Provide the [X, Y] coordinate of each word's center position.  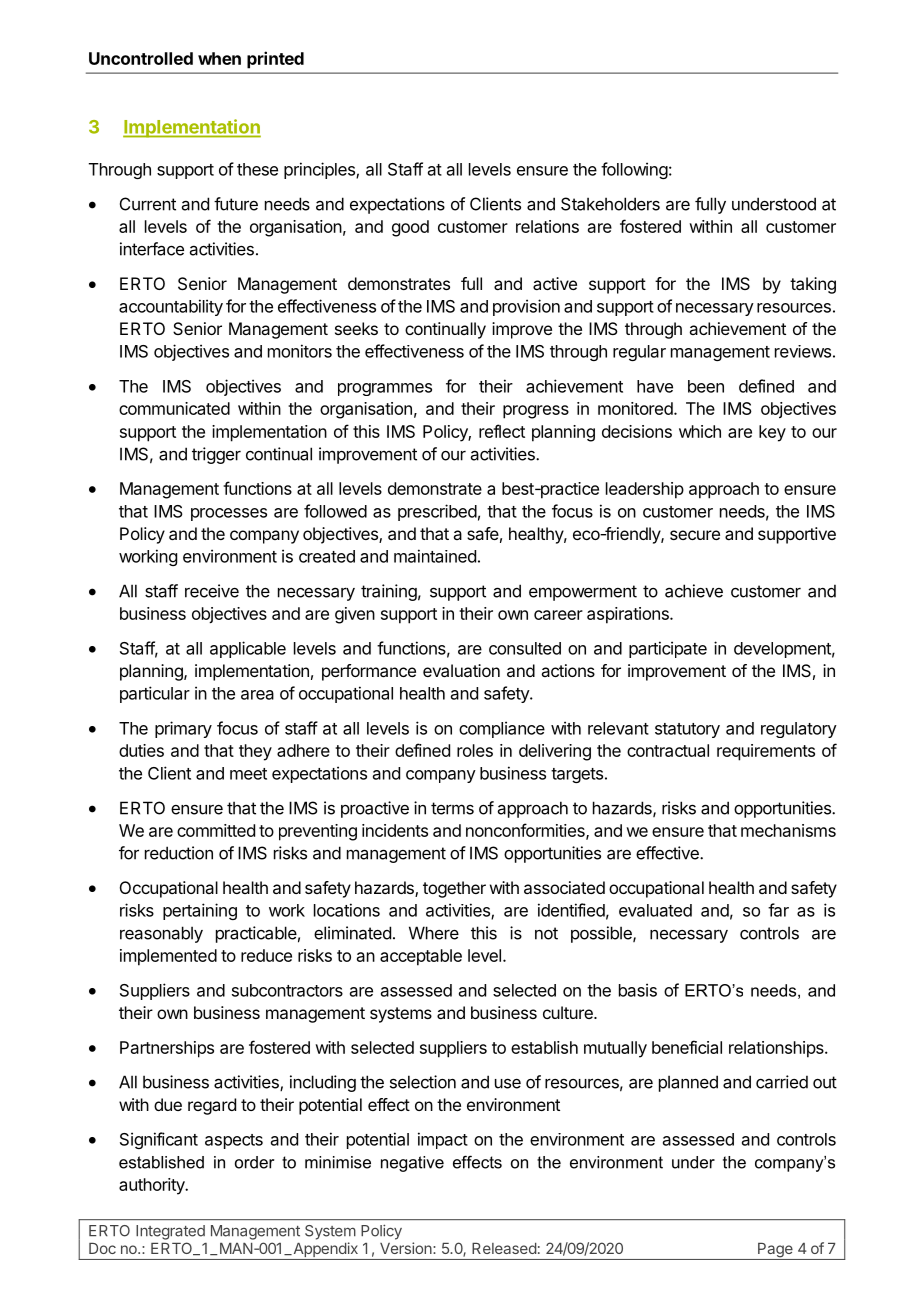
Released [504, 1248]
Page [775, 1251]
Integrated [170, 1232]
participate [668, 649]
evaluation [461, 670]
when [219, 58]
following [634, 170]
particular [155, 694]
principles [320, 170]
